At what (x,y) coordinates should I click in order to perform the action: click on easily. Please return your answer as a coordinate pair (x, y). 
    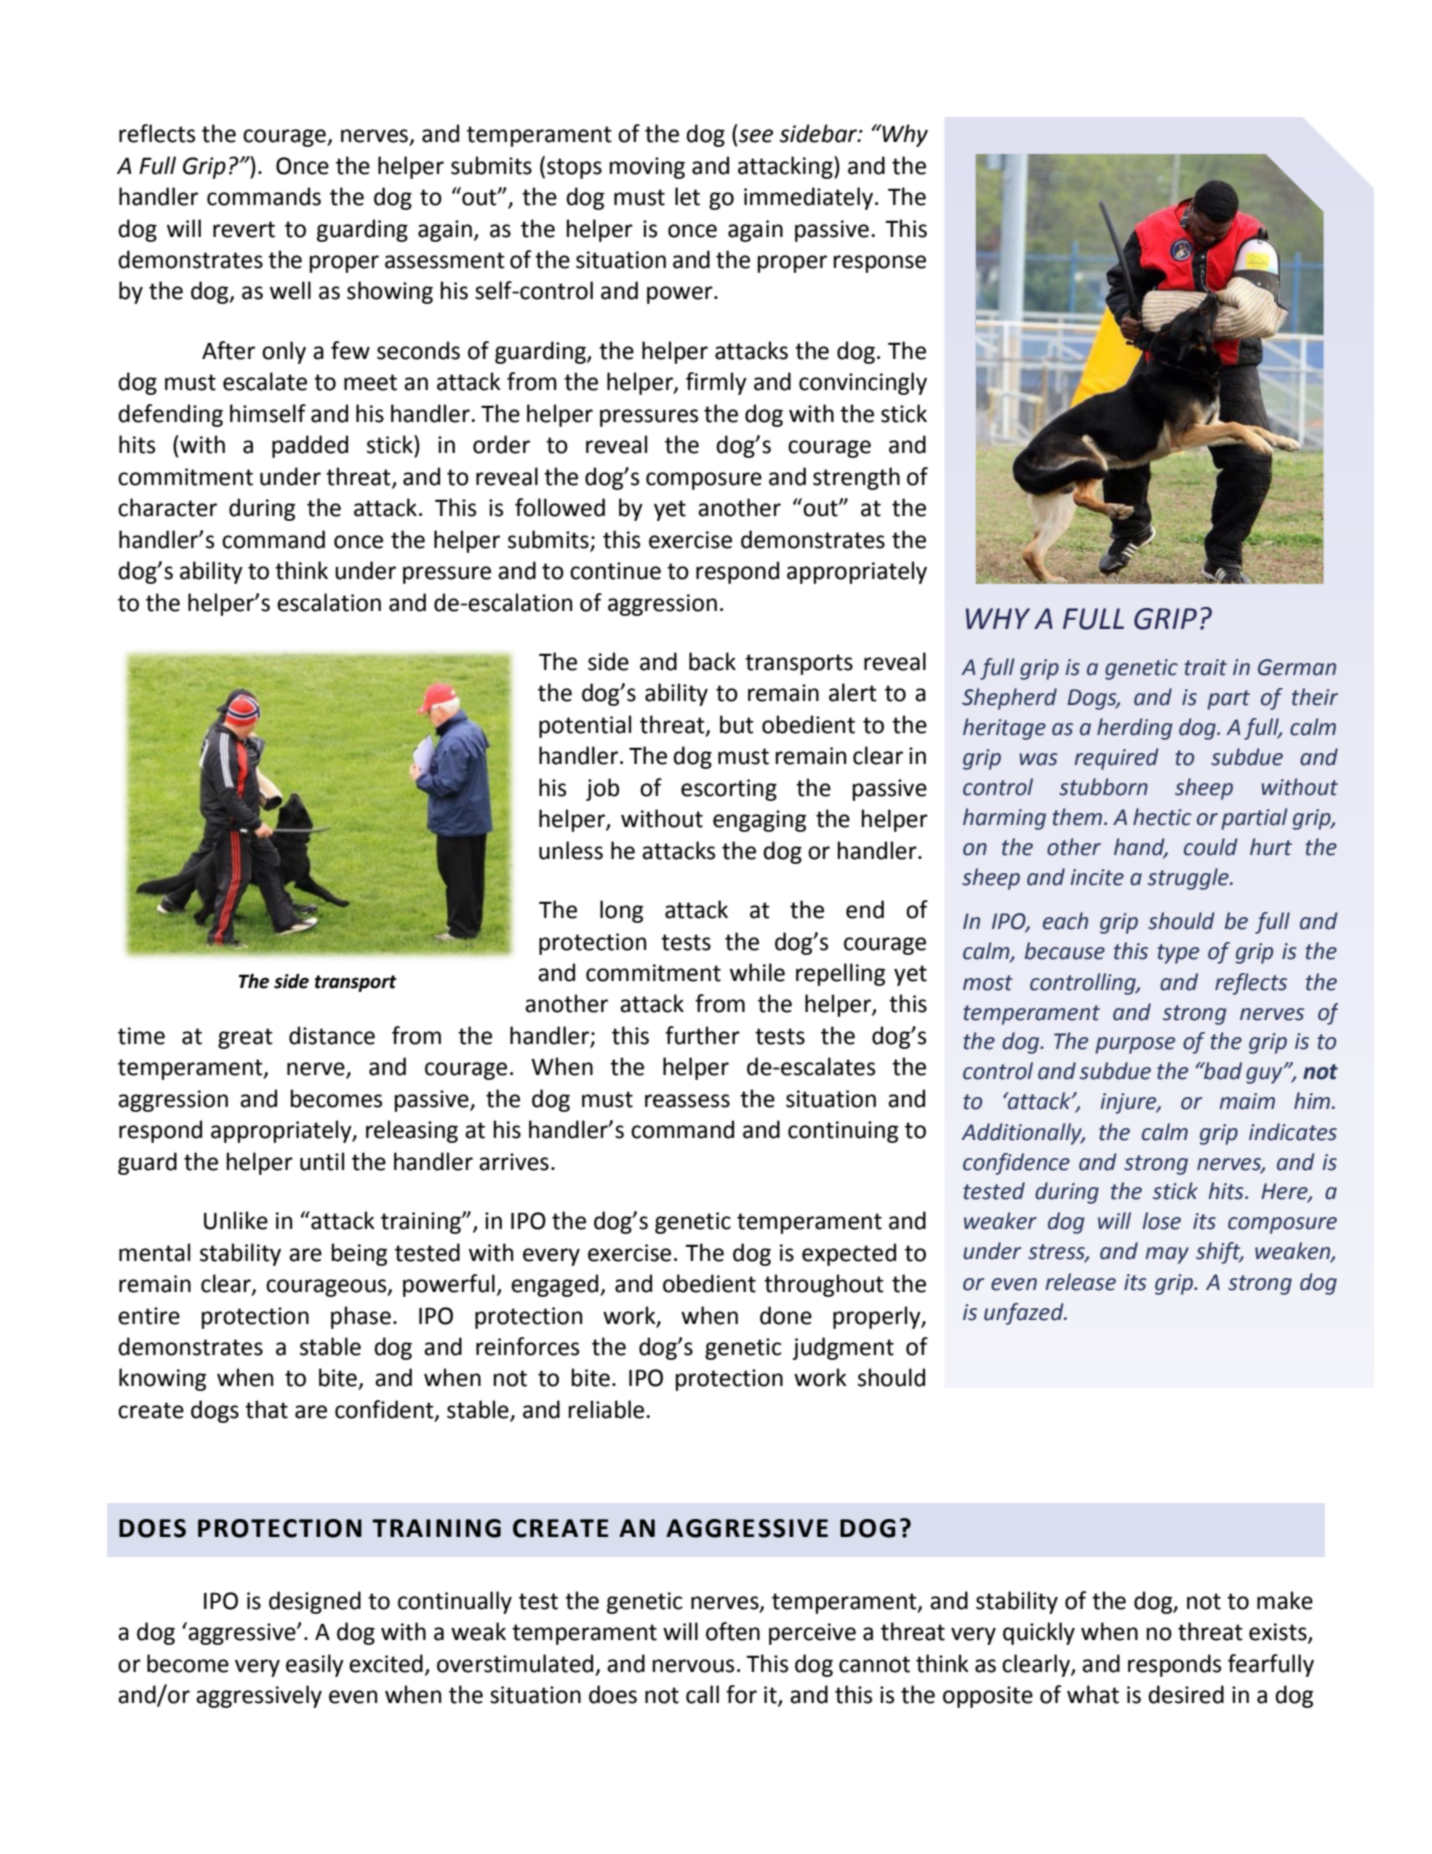
    Looking at the image, I should click on (315, 1665).
